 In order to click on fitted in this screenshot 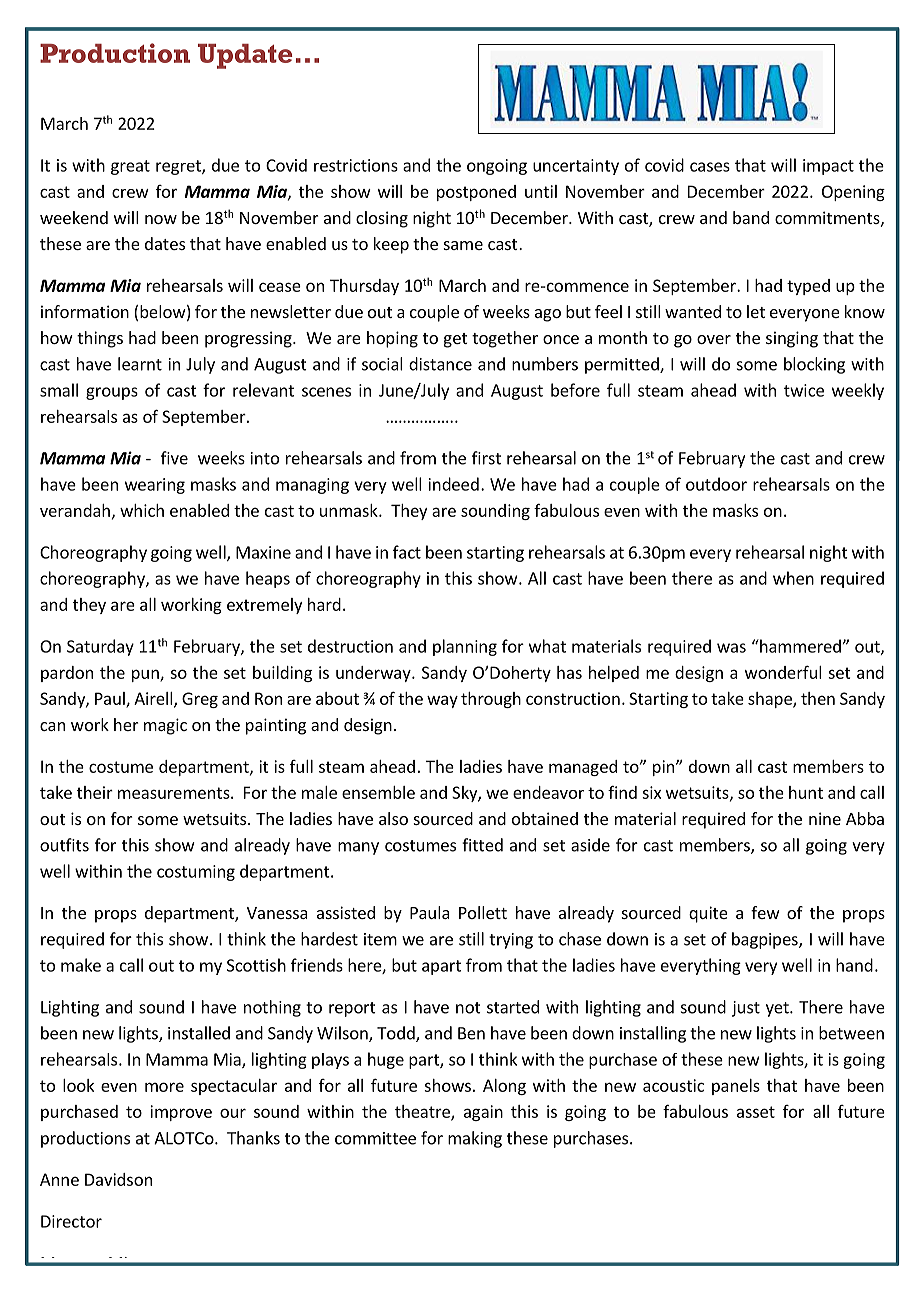, I will do `click(482, 845)`.
